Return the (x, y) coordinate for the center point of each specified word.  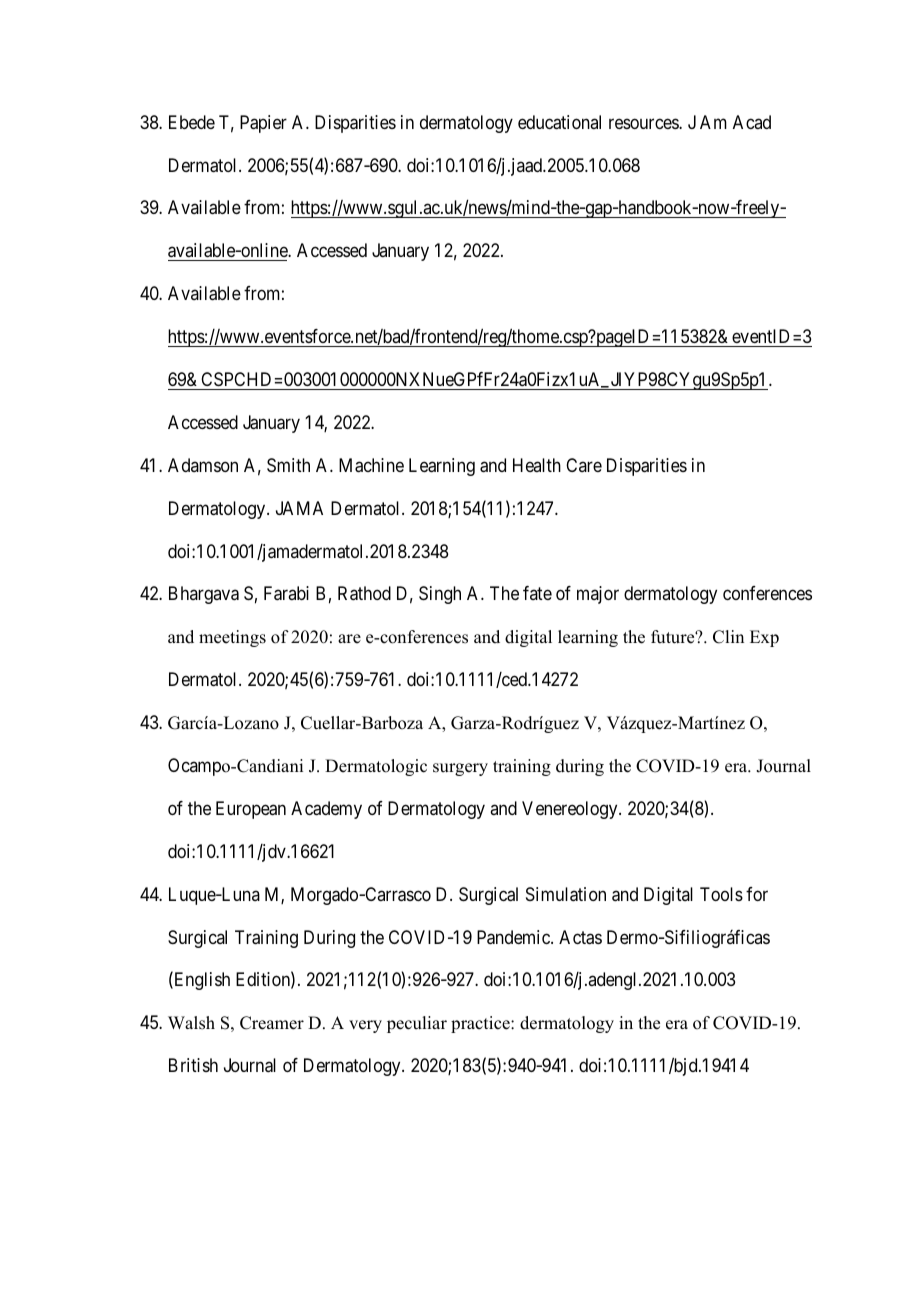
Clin (728, 637)
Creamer (272, 1023)
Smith (288, 465)
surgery (460, 769)
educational (559, 122)
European (251, 810)
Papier (263, 124)
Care (584, 465)
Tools (721, 894)
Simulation (566, 894)
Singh (440, 595)
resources (644, 123)
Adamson (203, 465)
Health (537, 465)
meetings (232, 638)
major (598, 595)
